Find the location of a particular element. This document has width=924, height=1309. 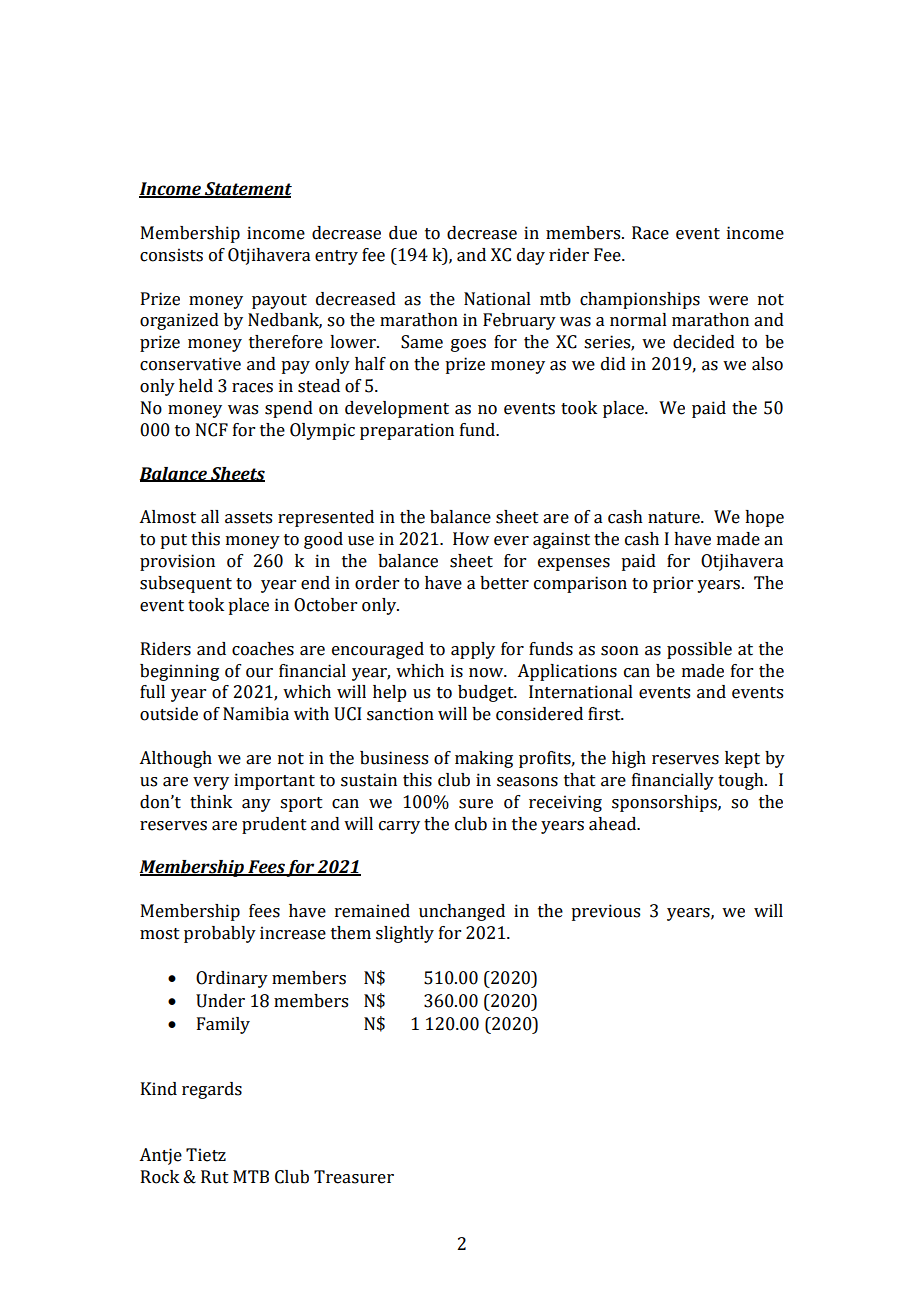

possible is located at coordinates (699, 650).
